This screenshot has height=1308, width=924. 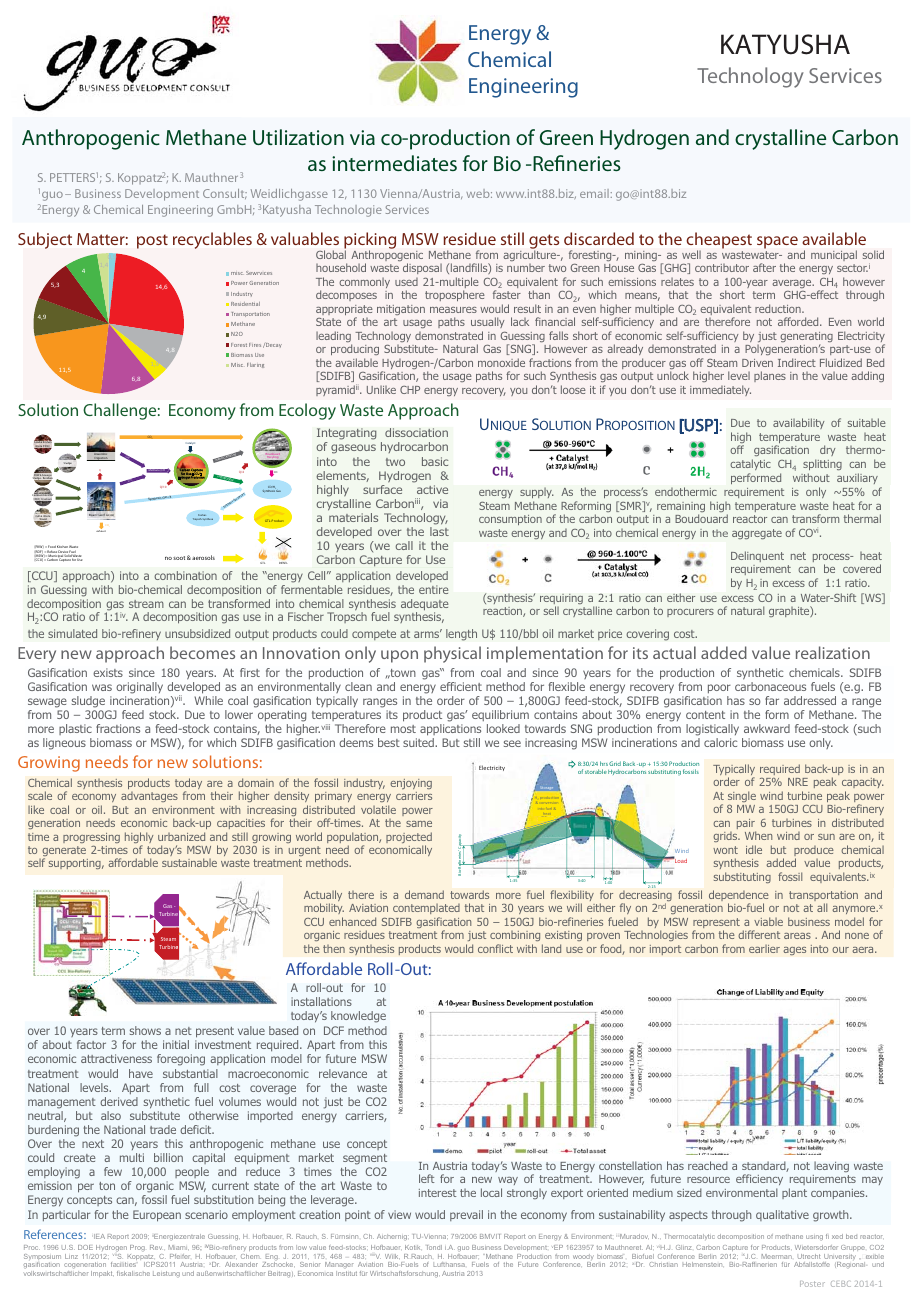 What do you see at coordinates (782, 1215) in the screenshot?
I see `qualitative` at bounding box center [782, 1215].
